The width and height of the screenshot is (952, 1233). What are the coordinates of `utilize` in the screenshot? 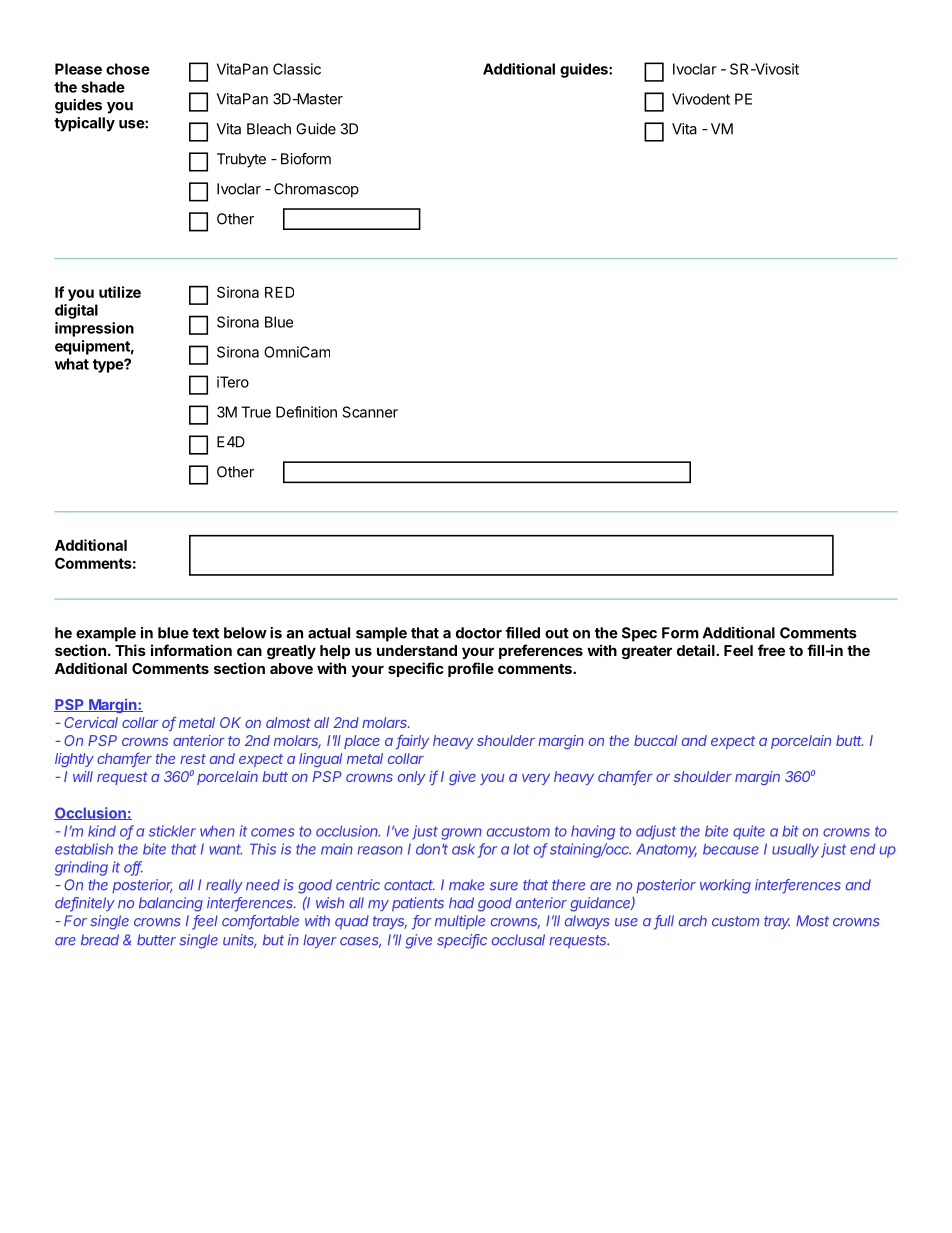 It's located at (120, 292).
